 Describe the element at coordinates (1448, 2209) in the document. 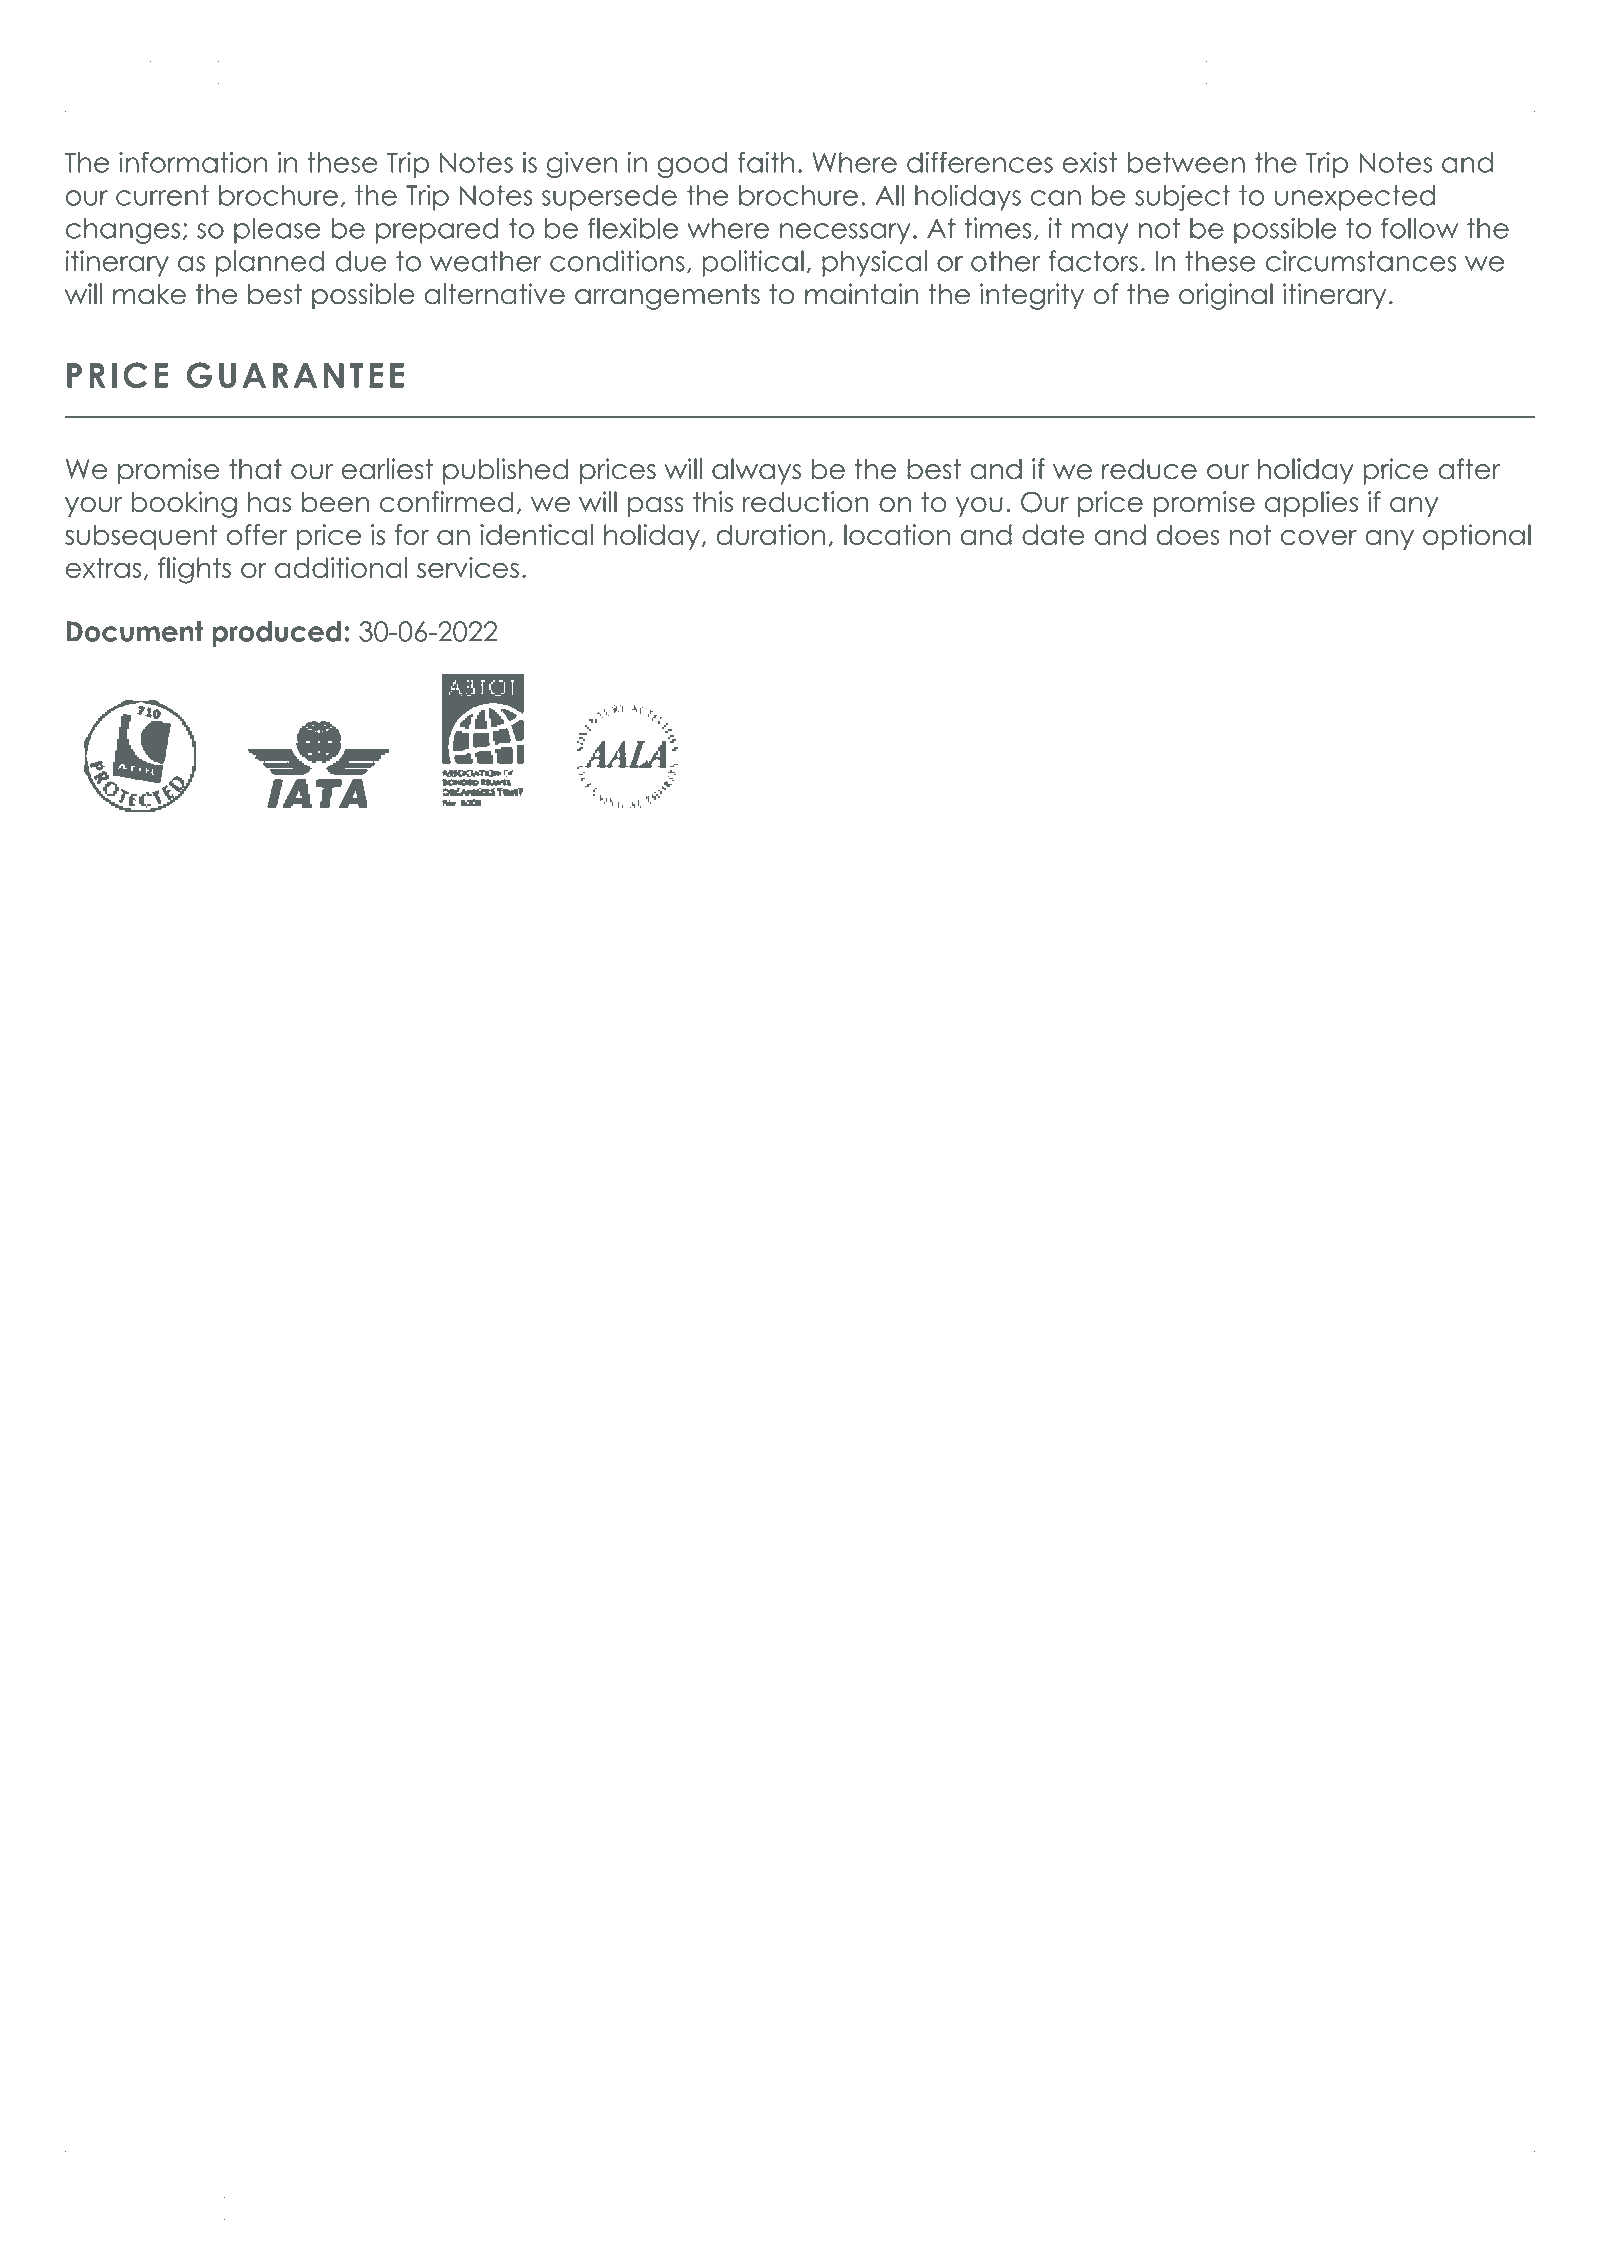

I see `PAGE` at that location.
